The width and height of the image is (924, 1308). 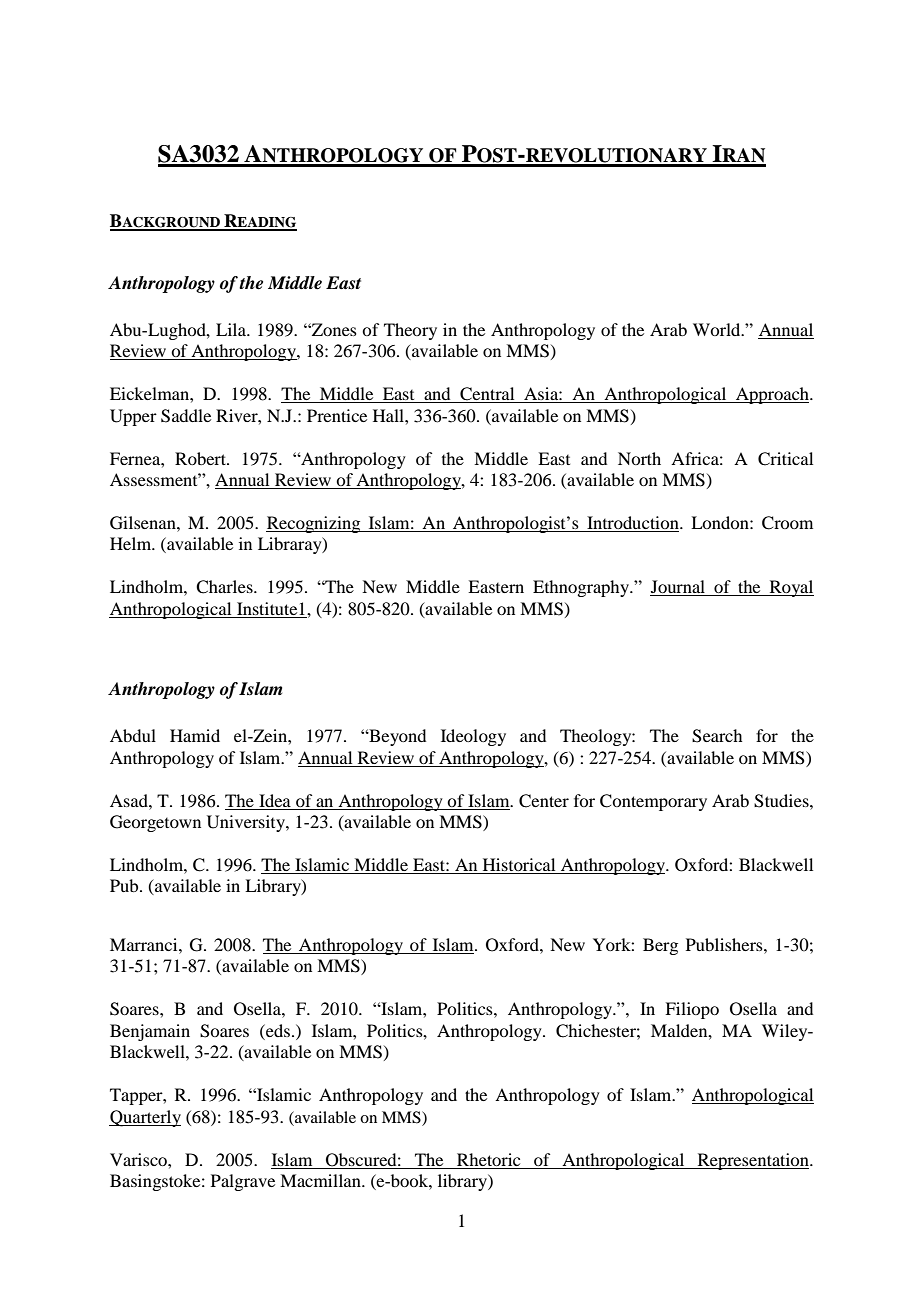 What do you see at coordinates (725, 944) in the image?
I see `Publishers` at bounding box center [725, 944].
